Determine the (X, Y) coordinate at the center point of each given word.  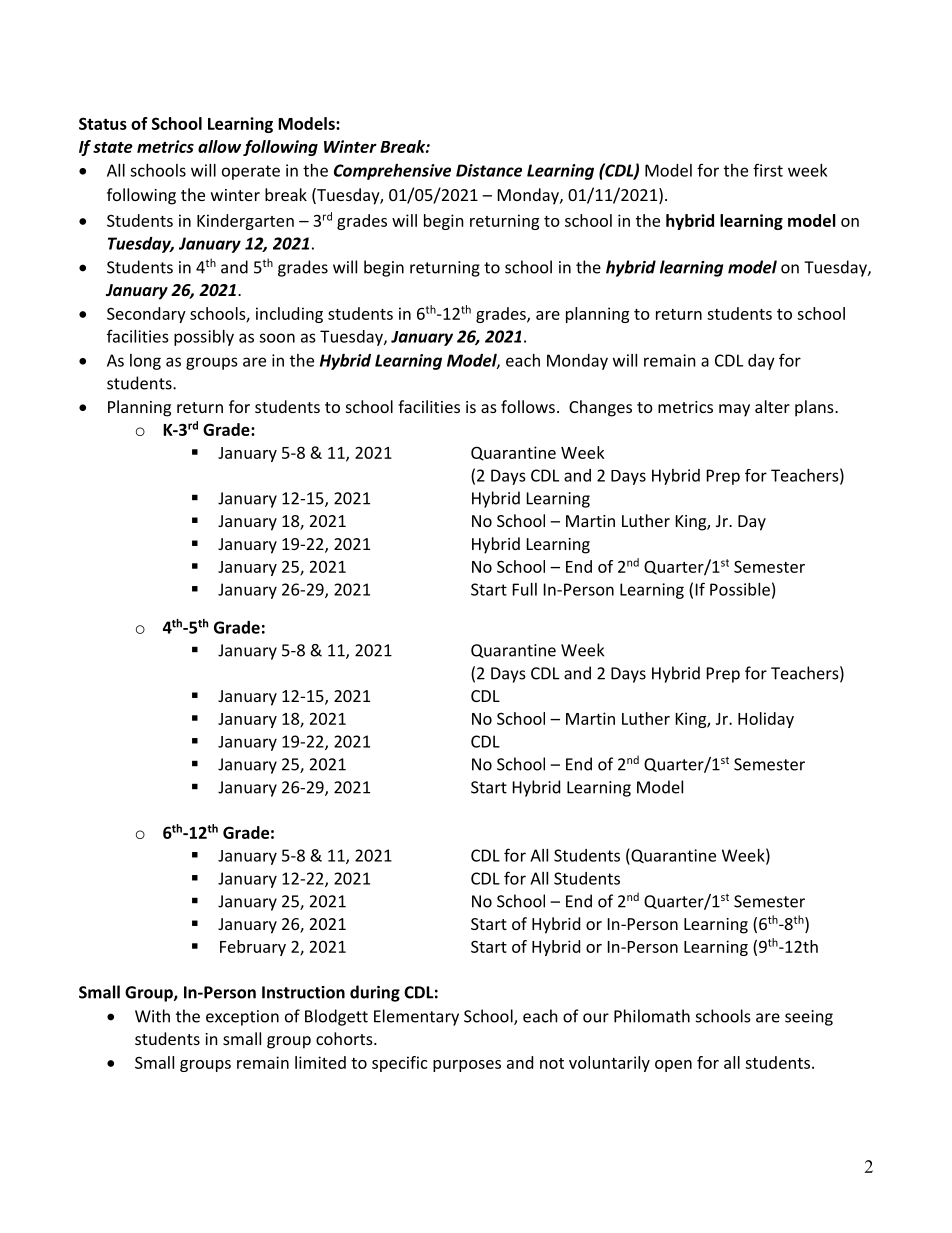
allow (219, 146)
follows (528, 406)
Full (525, 589)
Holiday (766, 720)
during (375, 993)
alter (772, 406)
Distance (489, 170)
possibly (204, 338)
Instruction (303, 992)
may (734, 410)
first (768, 170)
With (152, 1016)
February (253, 948)
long (145, 362)
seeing (809, 1018)
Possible (740, 589)
